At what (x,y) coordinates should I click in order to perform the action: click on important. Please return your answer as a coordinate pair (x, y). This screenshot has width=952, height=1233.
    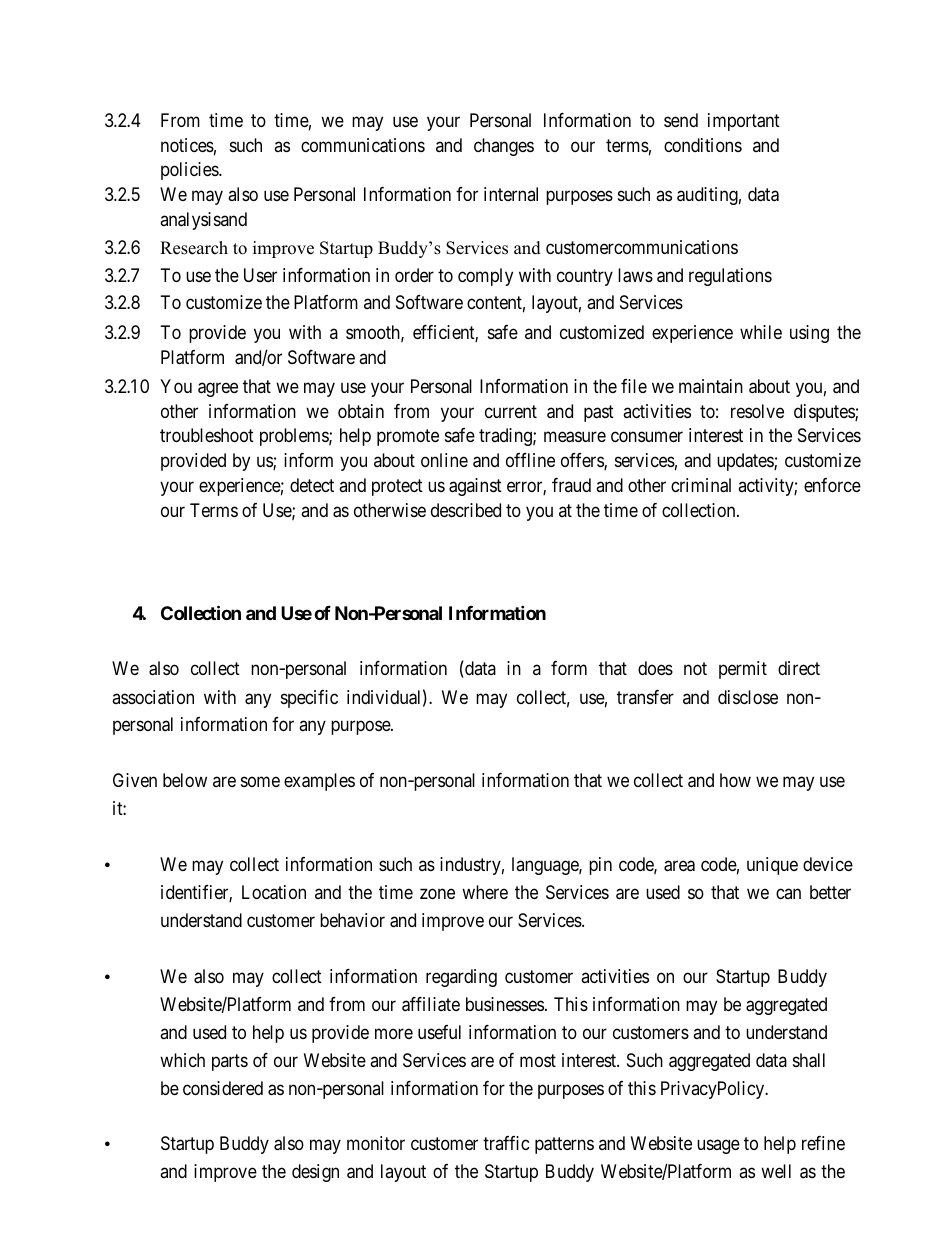
    Looking at the image, I should click on (744, 122).
